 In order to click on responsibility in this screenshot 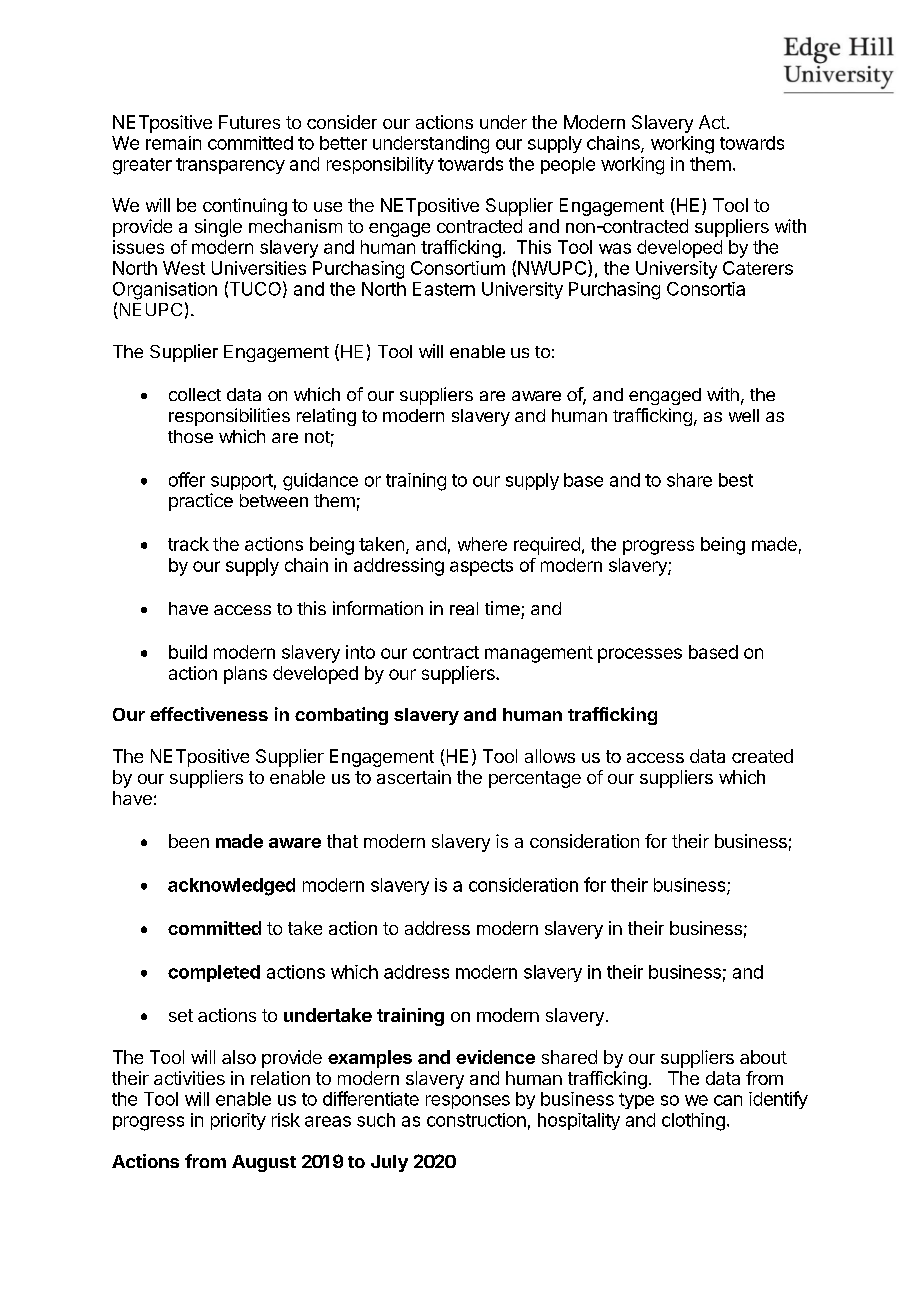, I will do `click(380, 165)`.
